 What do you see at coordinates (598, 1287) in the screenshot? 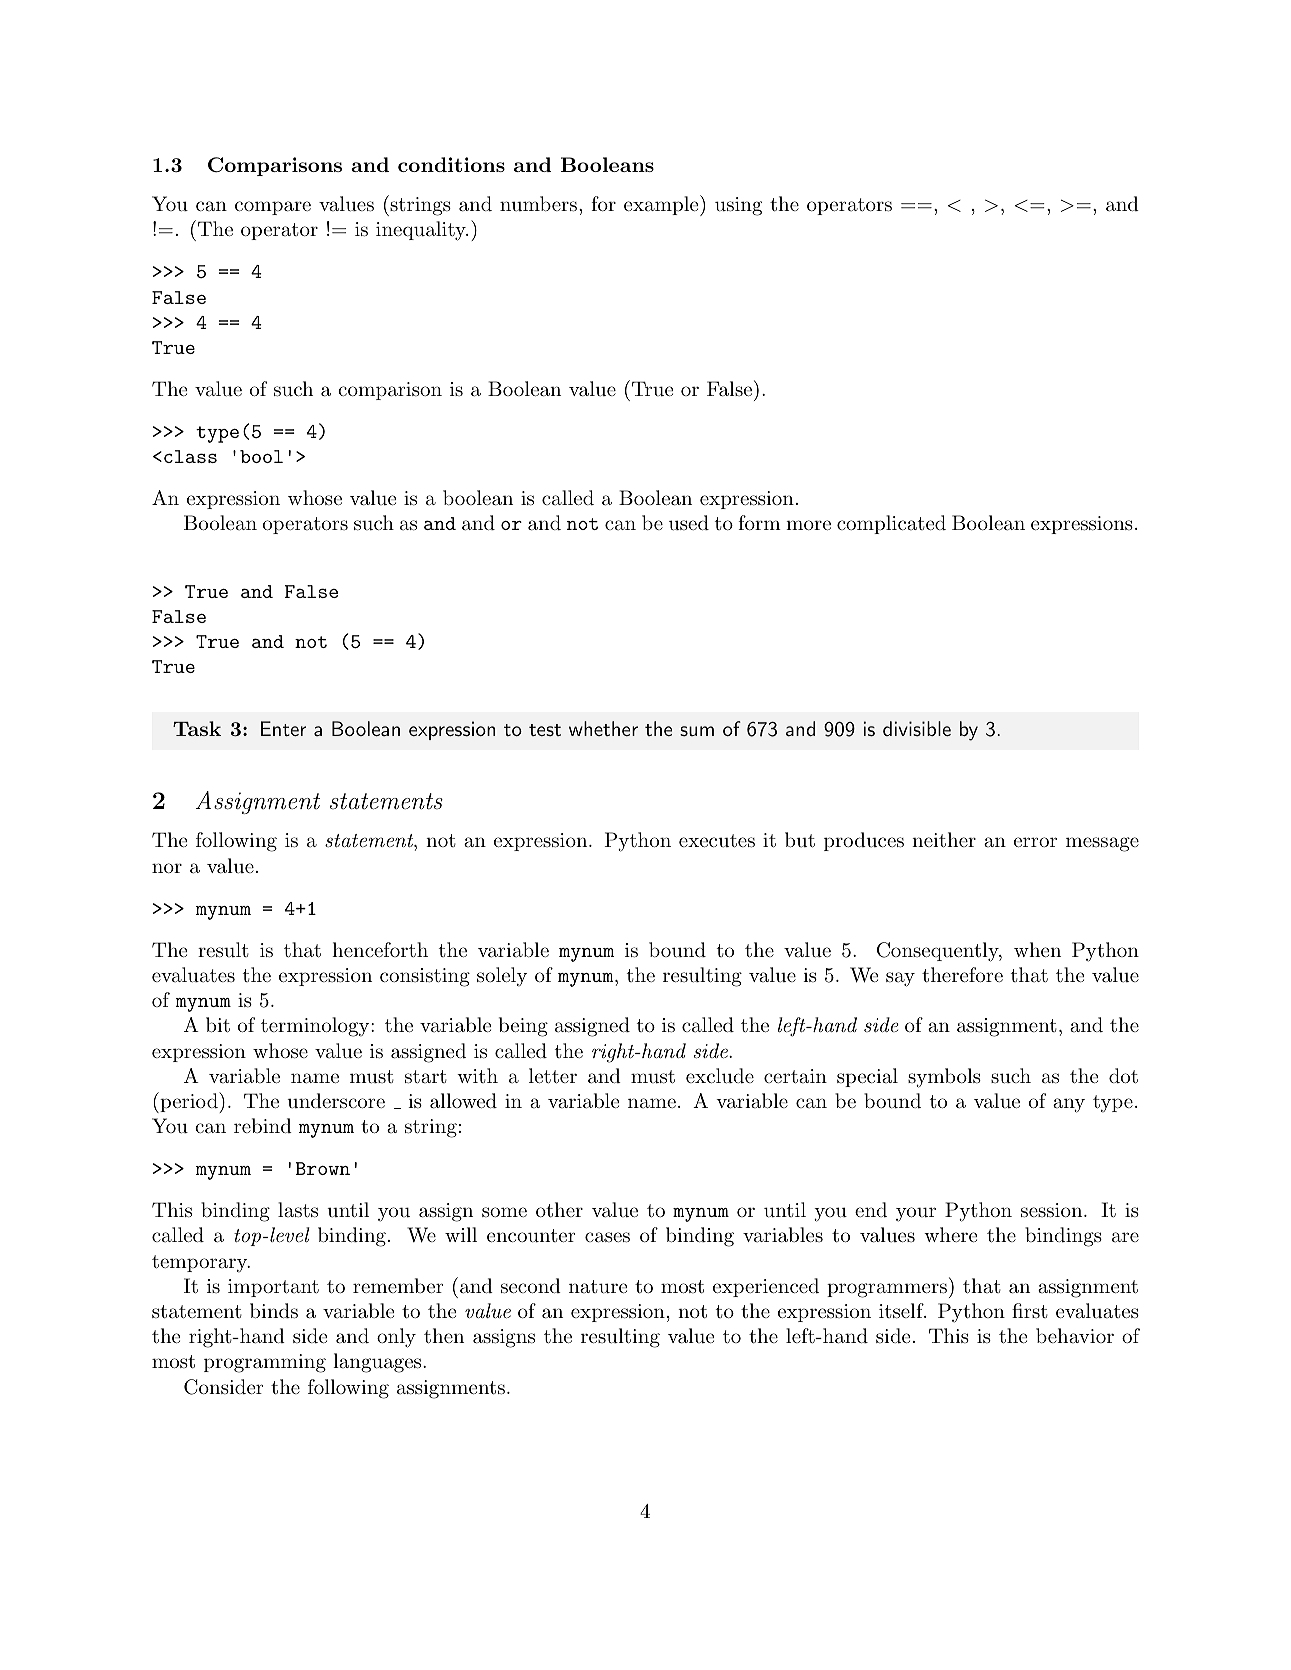
I see `nature` at bounding box center [598, 1287].
